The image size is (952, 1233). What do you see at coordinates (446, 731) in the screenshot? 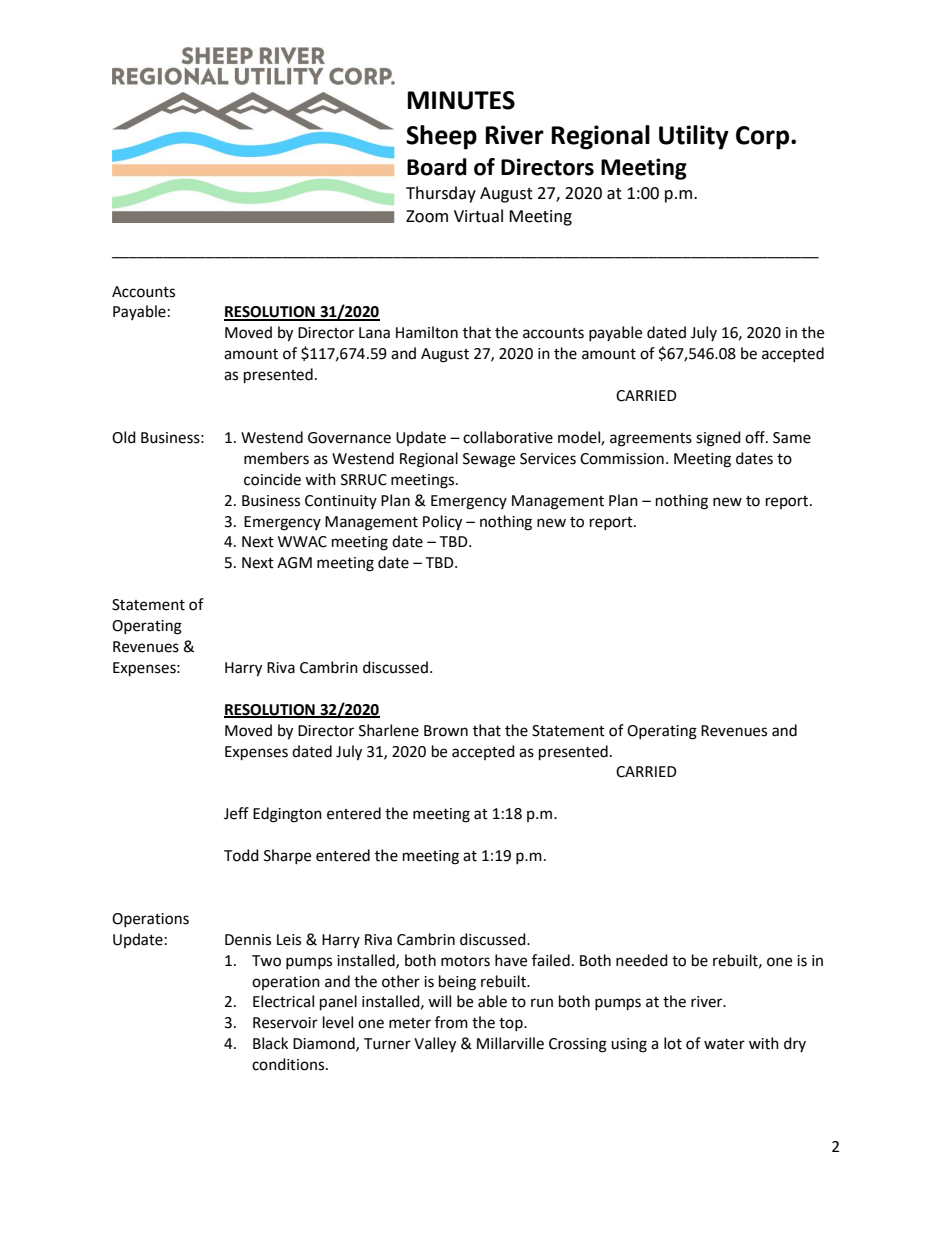
I see `Brown` at bounding box center [446, 731].
